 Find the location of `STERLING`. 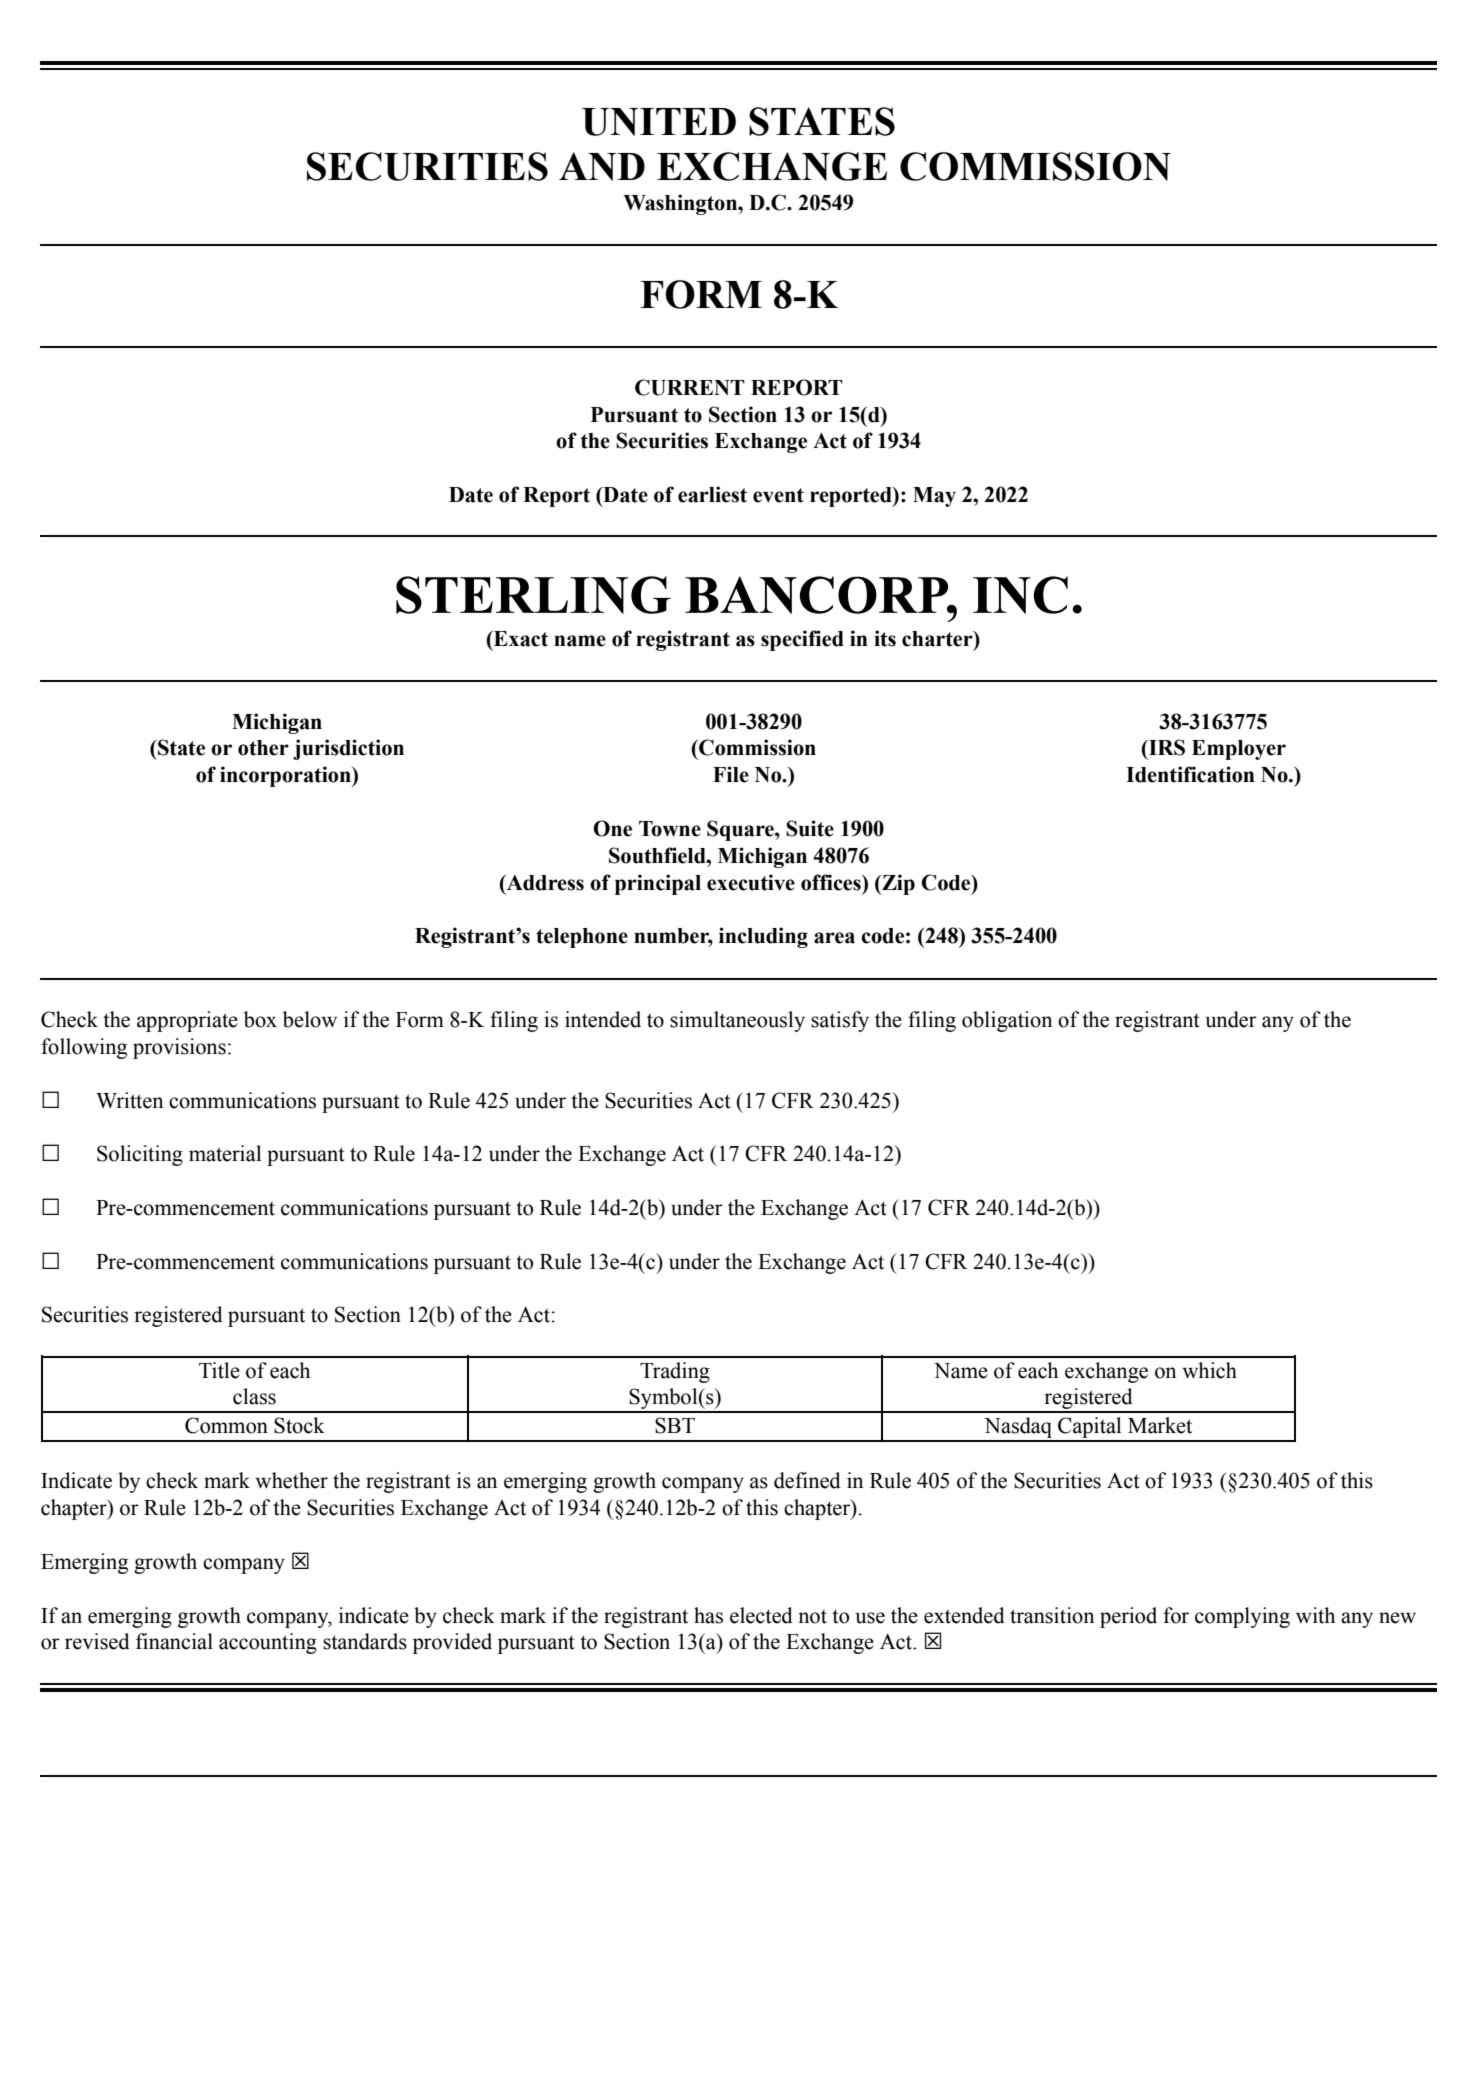

STERLING is located at coordinates (533, 595).
